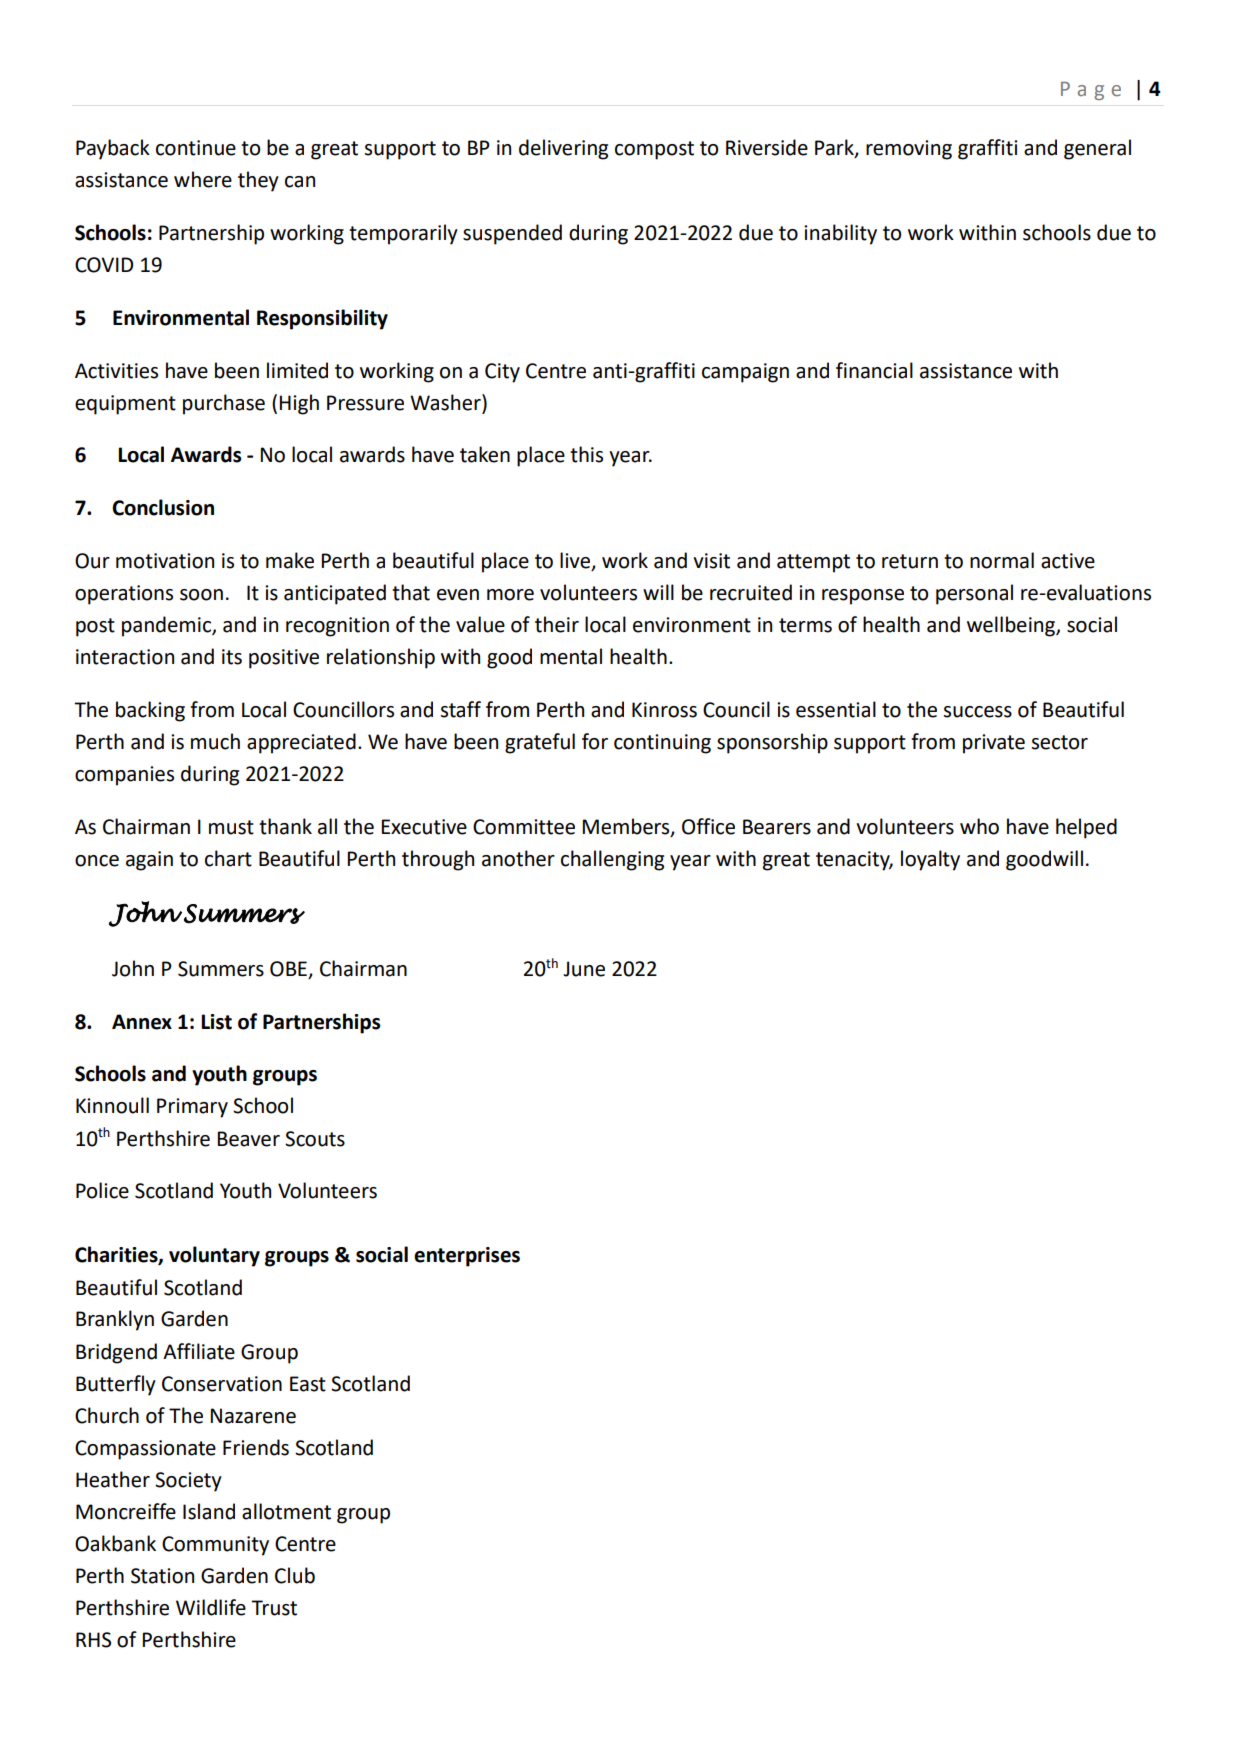 The width and height of the screenshot is (1235, 1747). What do you see at coordinates (909, 150) in the screenshot?
I see `removing` at bounding box center [909, 150].
